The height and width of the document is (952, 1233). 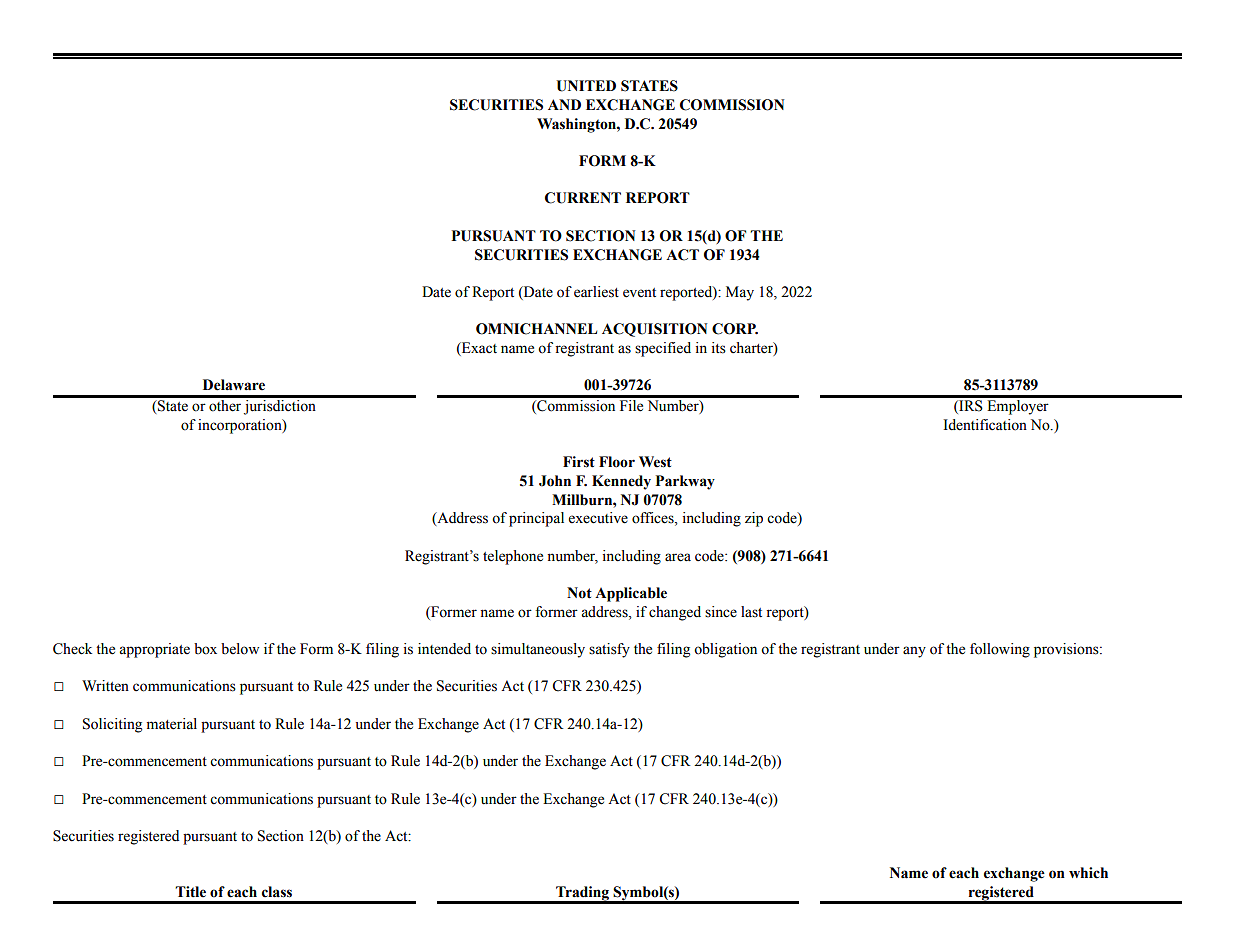 What do you see at coordinates (596, 292) in the document?
I see `earliest` at bounding box center [596, 292].
